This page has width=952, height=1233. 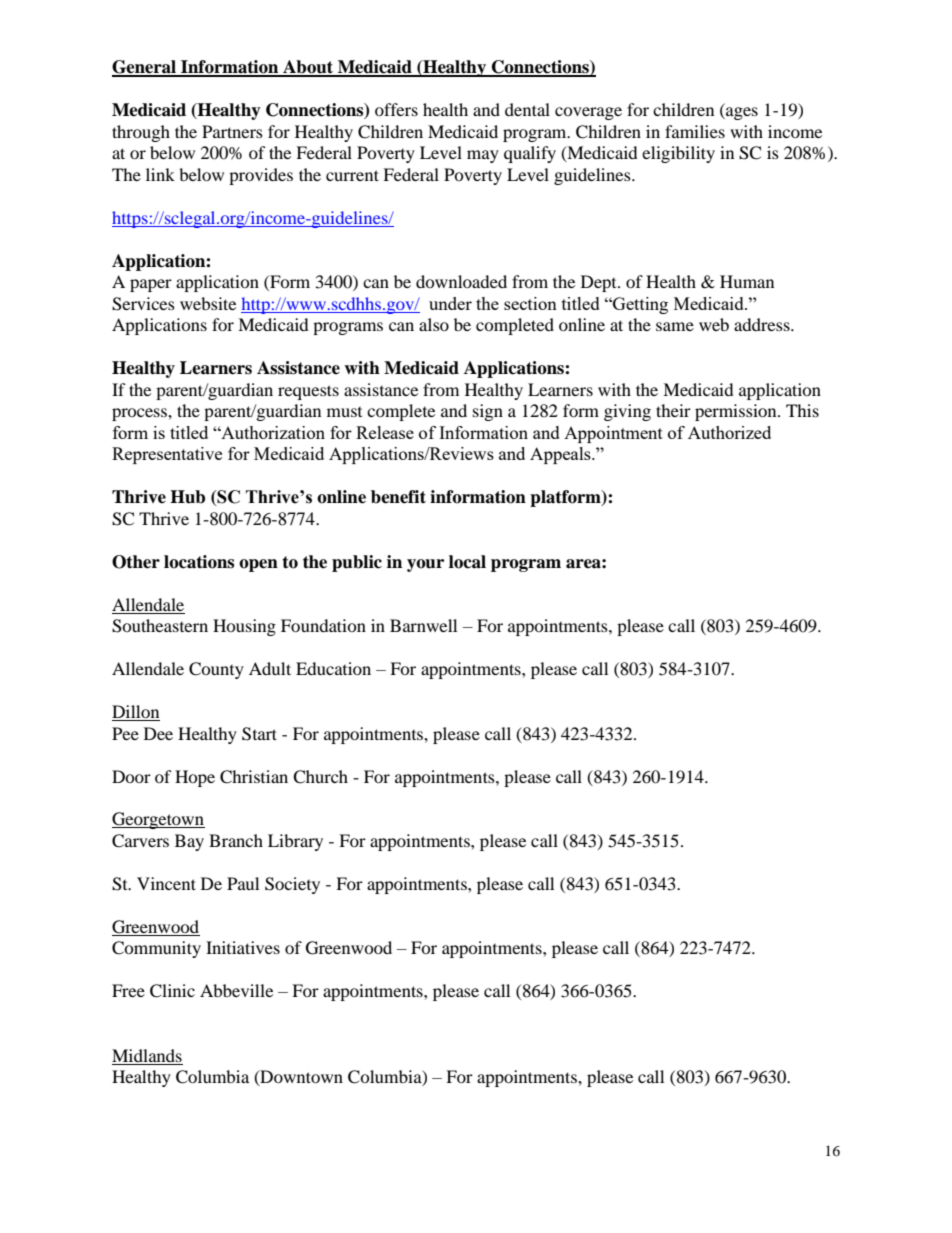 I want to click on dental, so click(x=527, y=109).
